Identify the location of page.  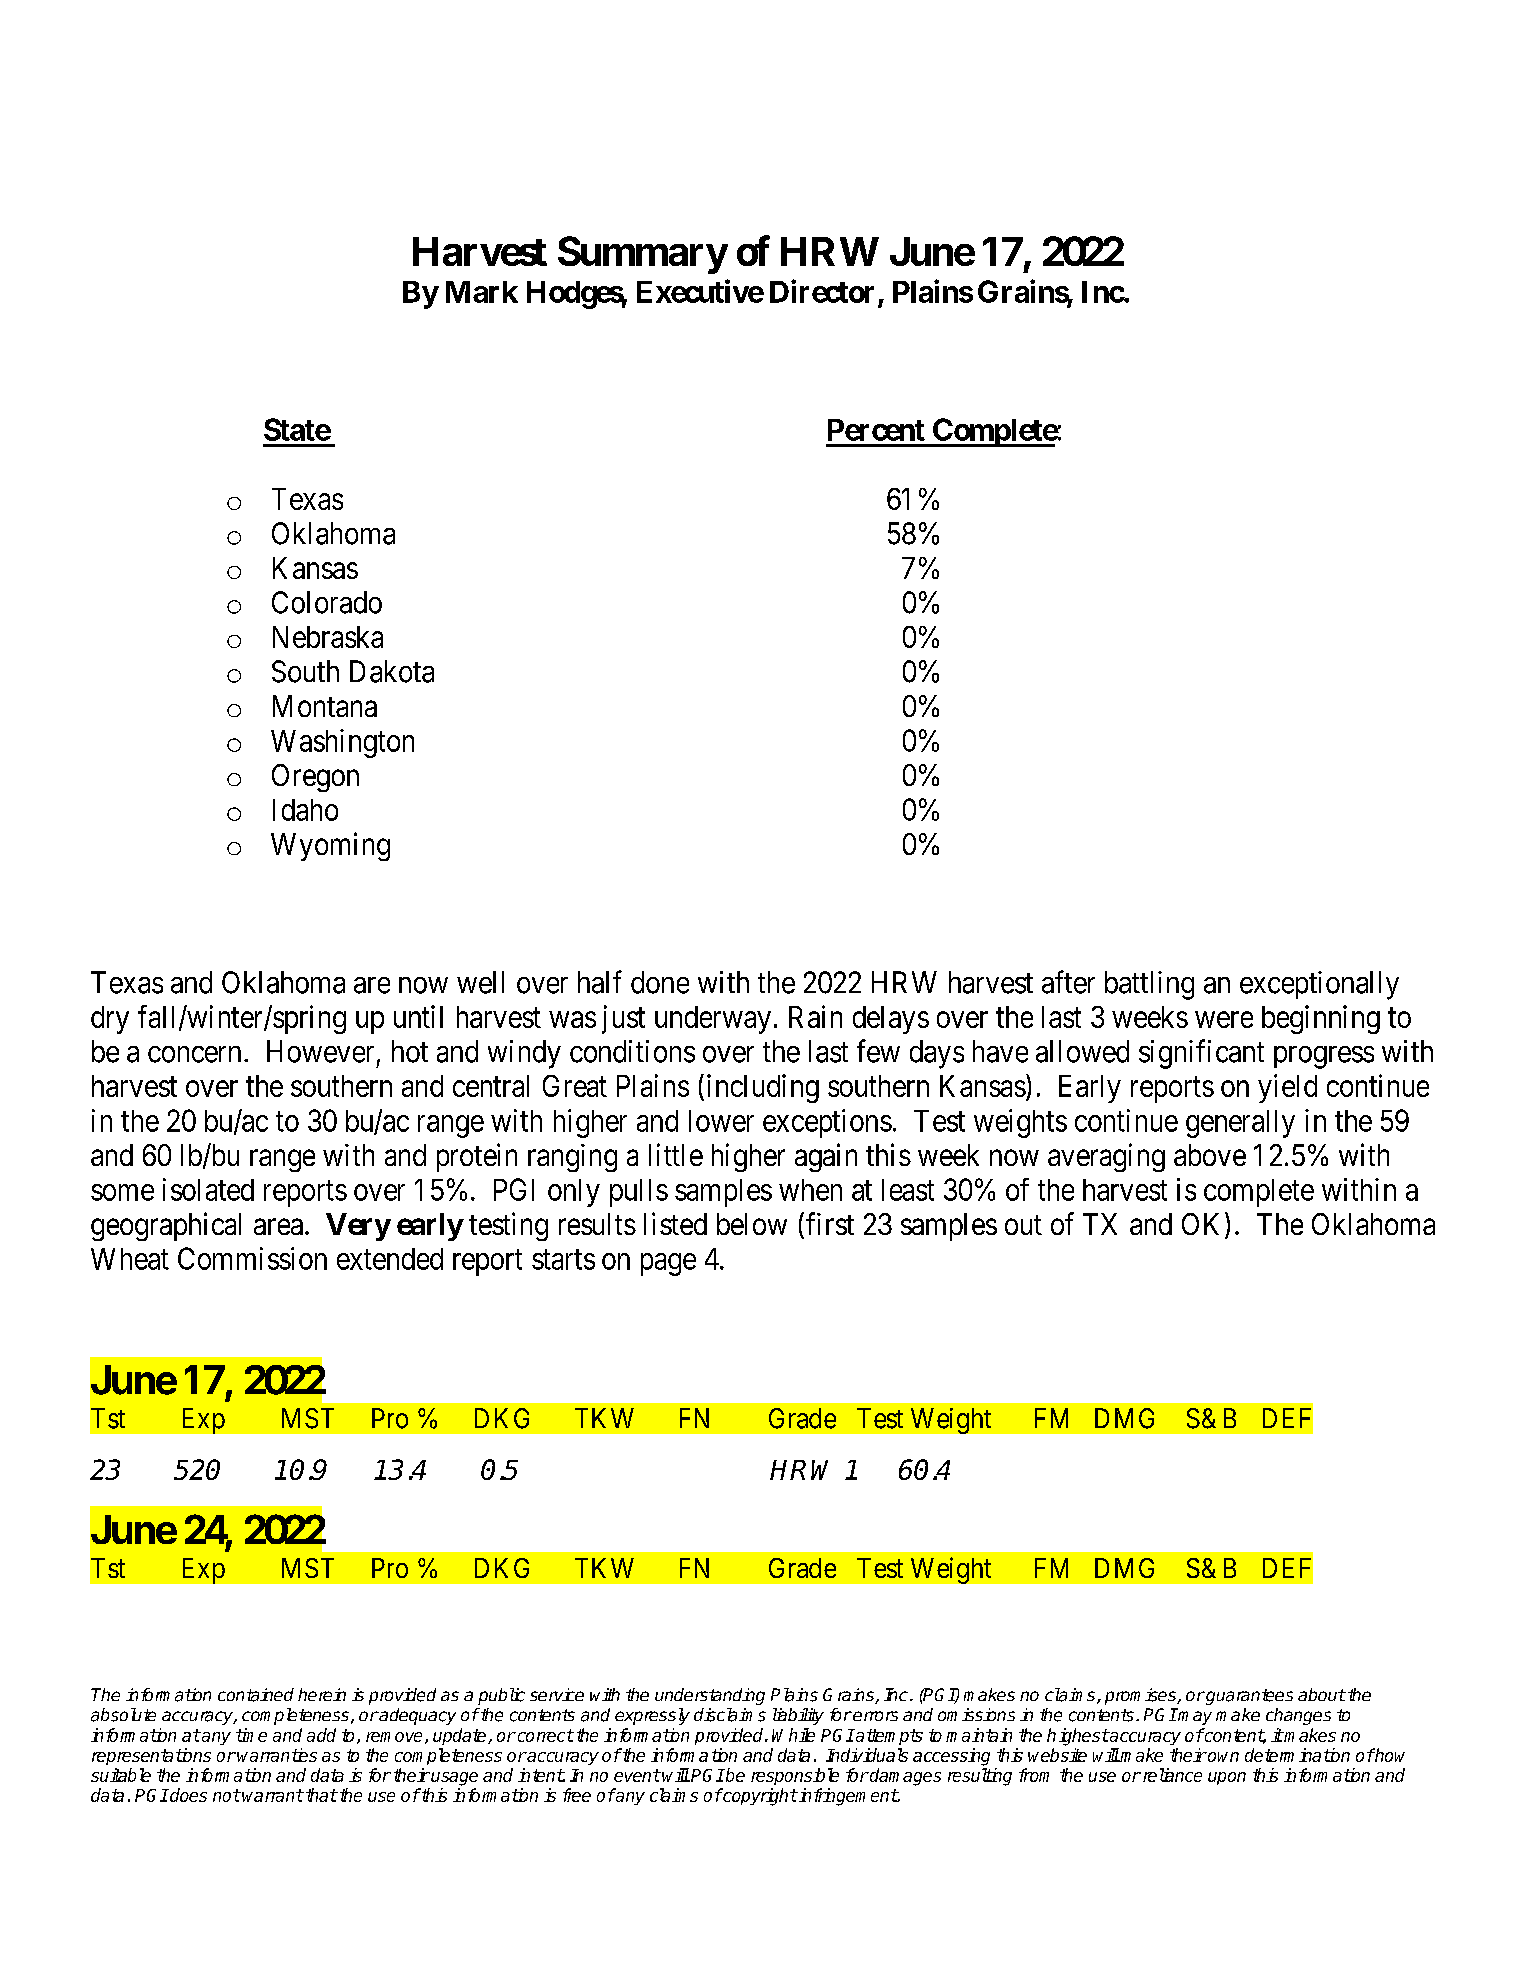
(668, 1264).
